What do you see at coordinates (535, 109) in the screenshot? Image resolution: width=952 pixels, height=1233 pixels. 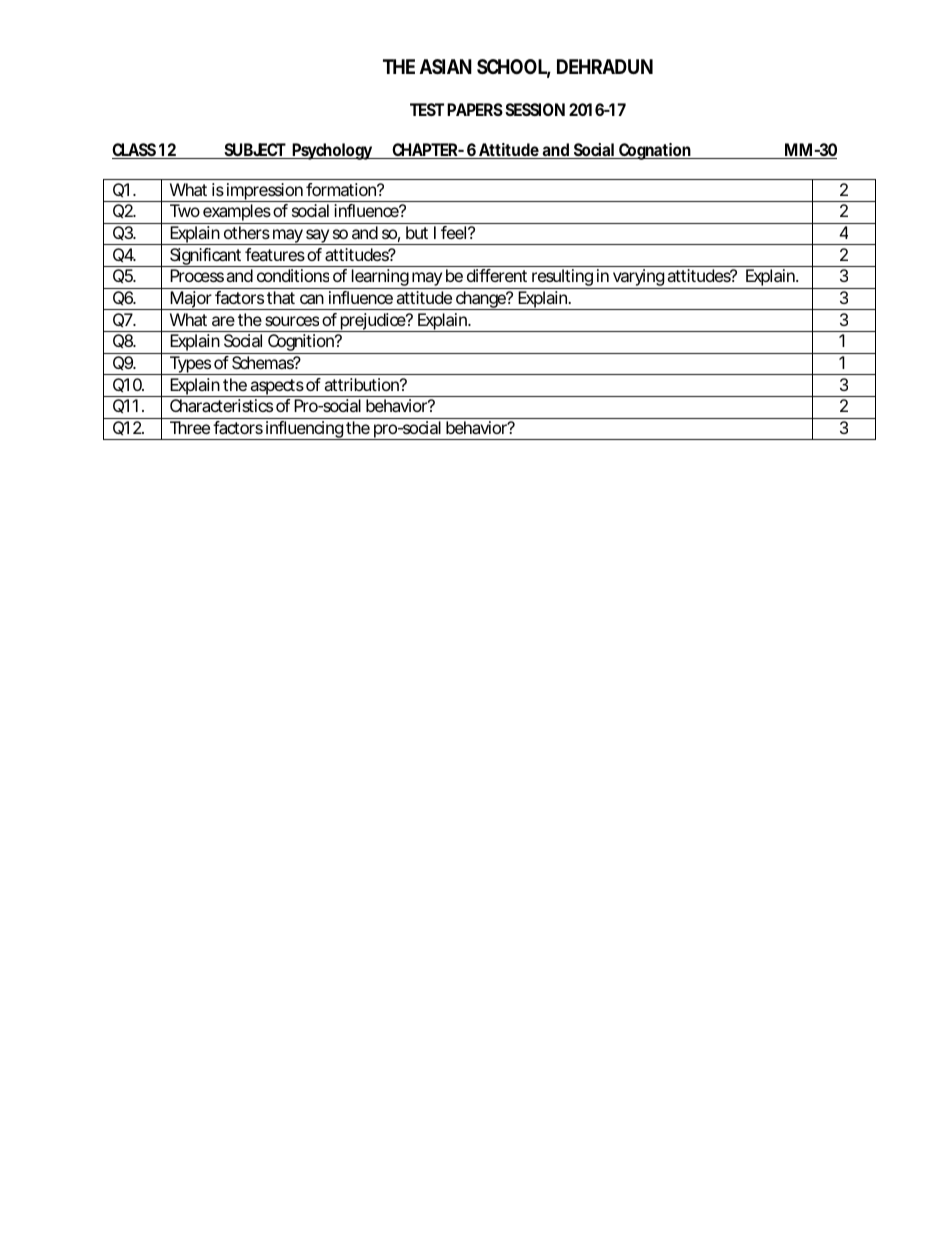 I see `SESSION` at bounding box center [535, 109].
